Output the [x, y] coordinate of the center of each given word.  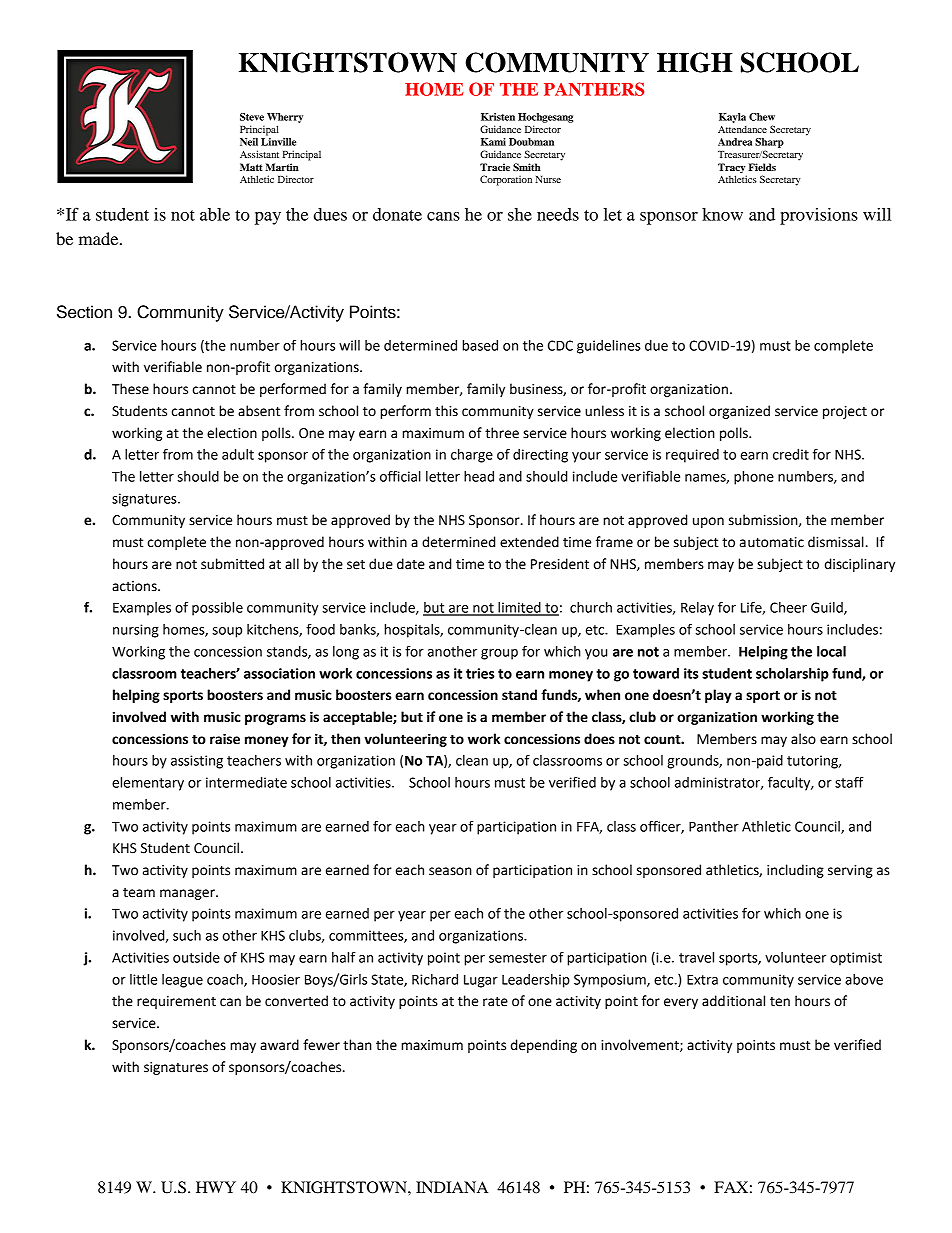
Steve [252, 117]
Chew [762, 117]
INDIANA [452, 1187]
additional [733, 1001]
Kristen [498, 117]
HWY [216, 1187]
